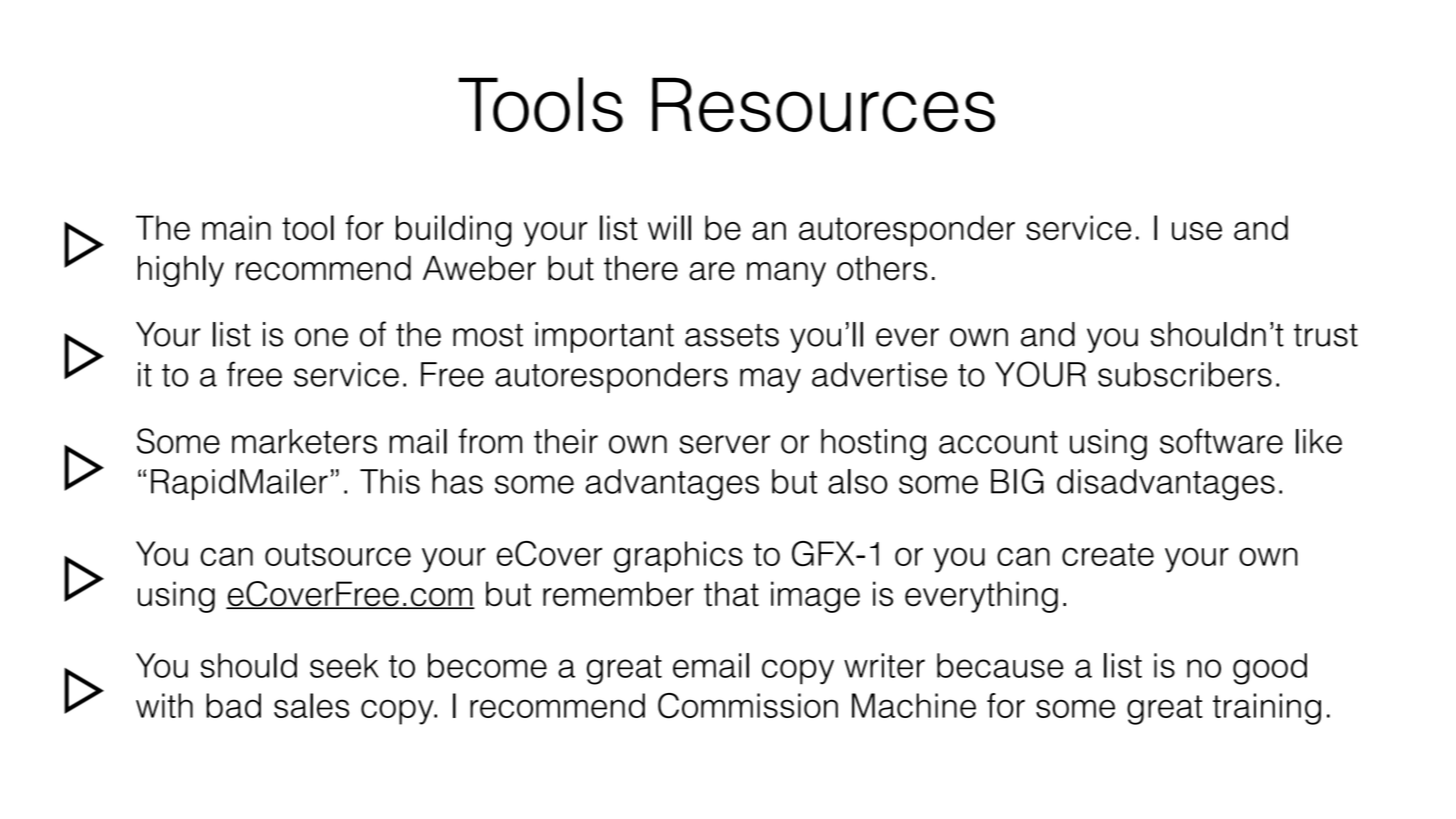 This screenshot has width=1456, height=819. I want to click on main, so click(236, 227).
